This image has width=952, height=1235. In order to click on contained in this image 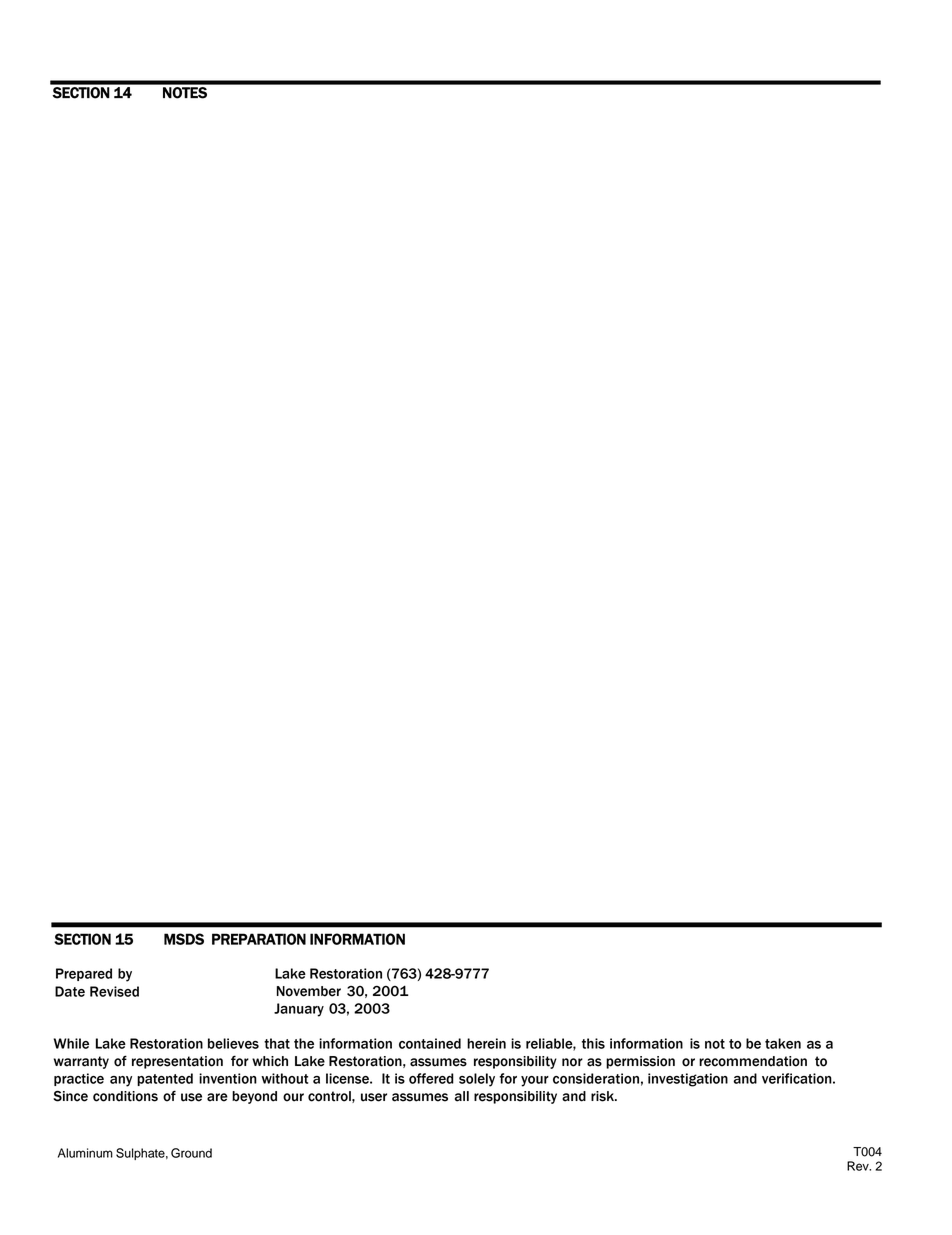, I will do `click(430, 1043)`.
